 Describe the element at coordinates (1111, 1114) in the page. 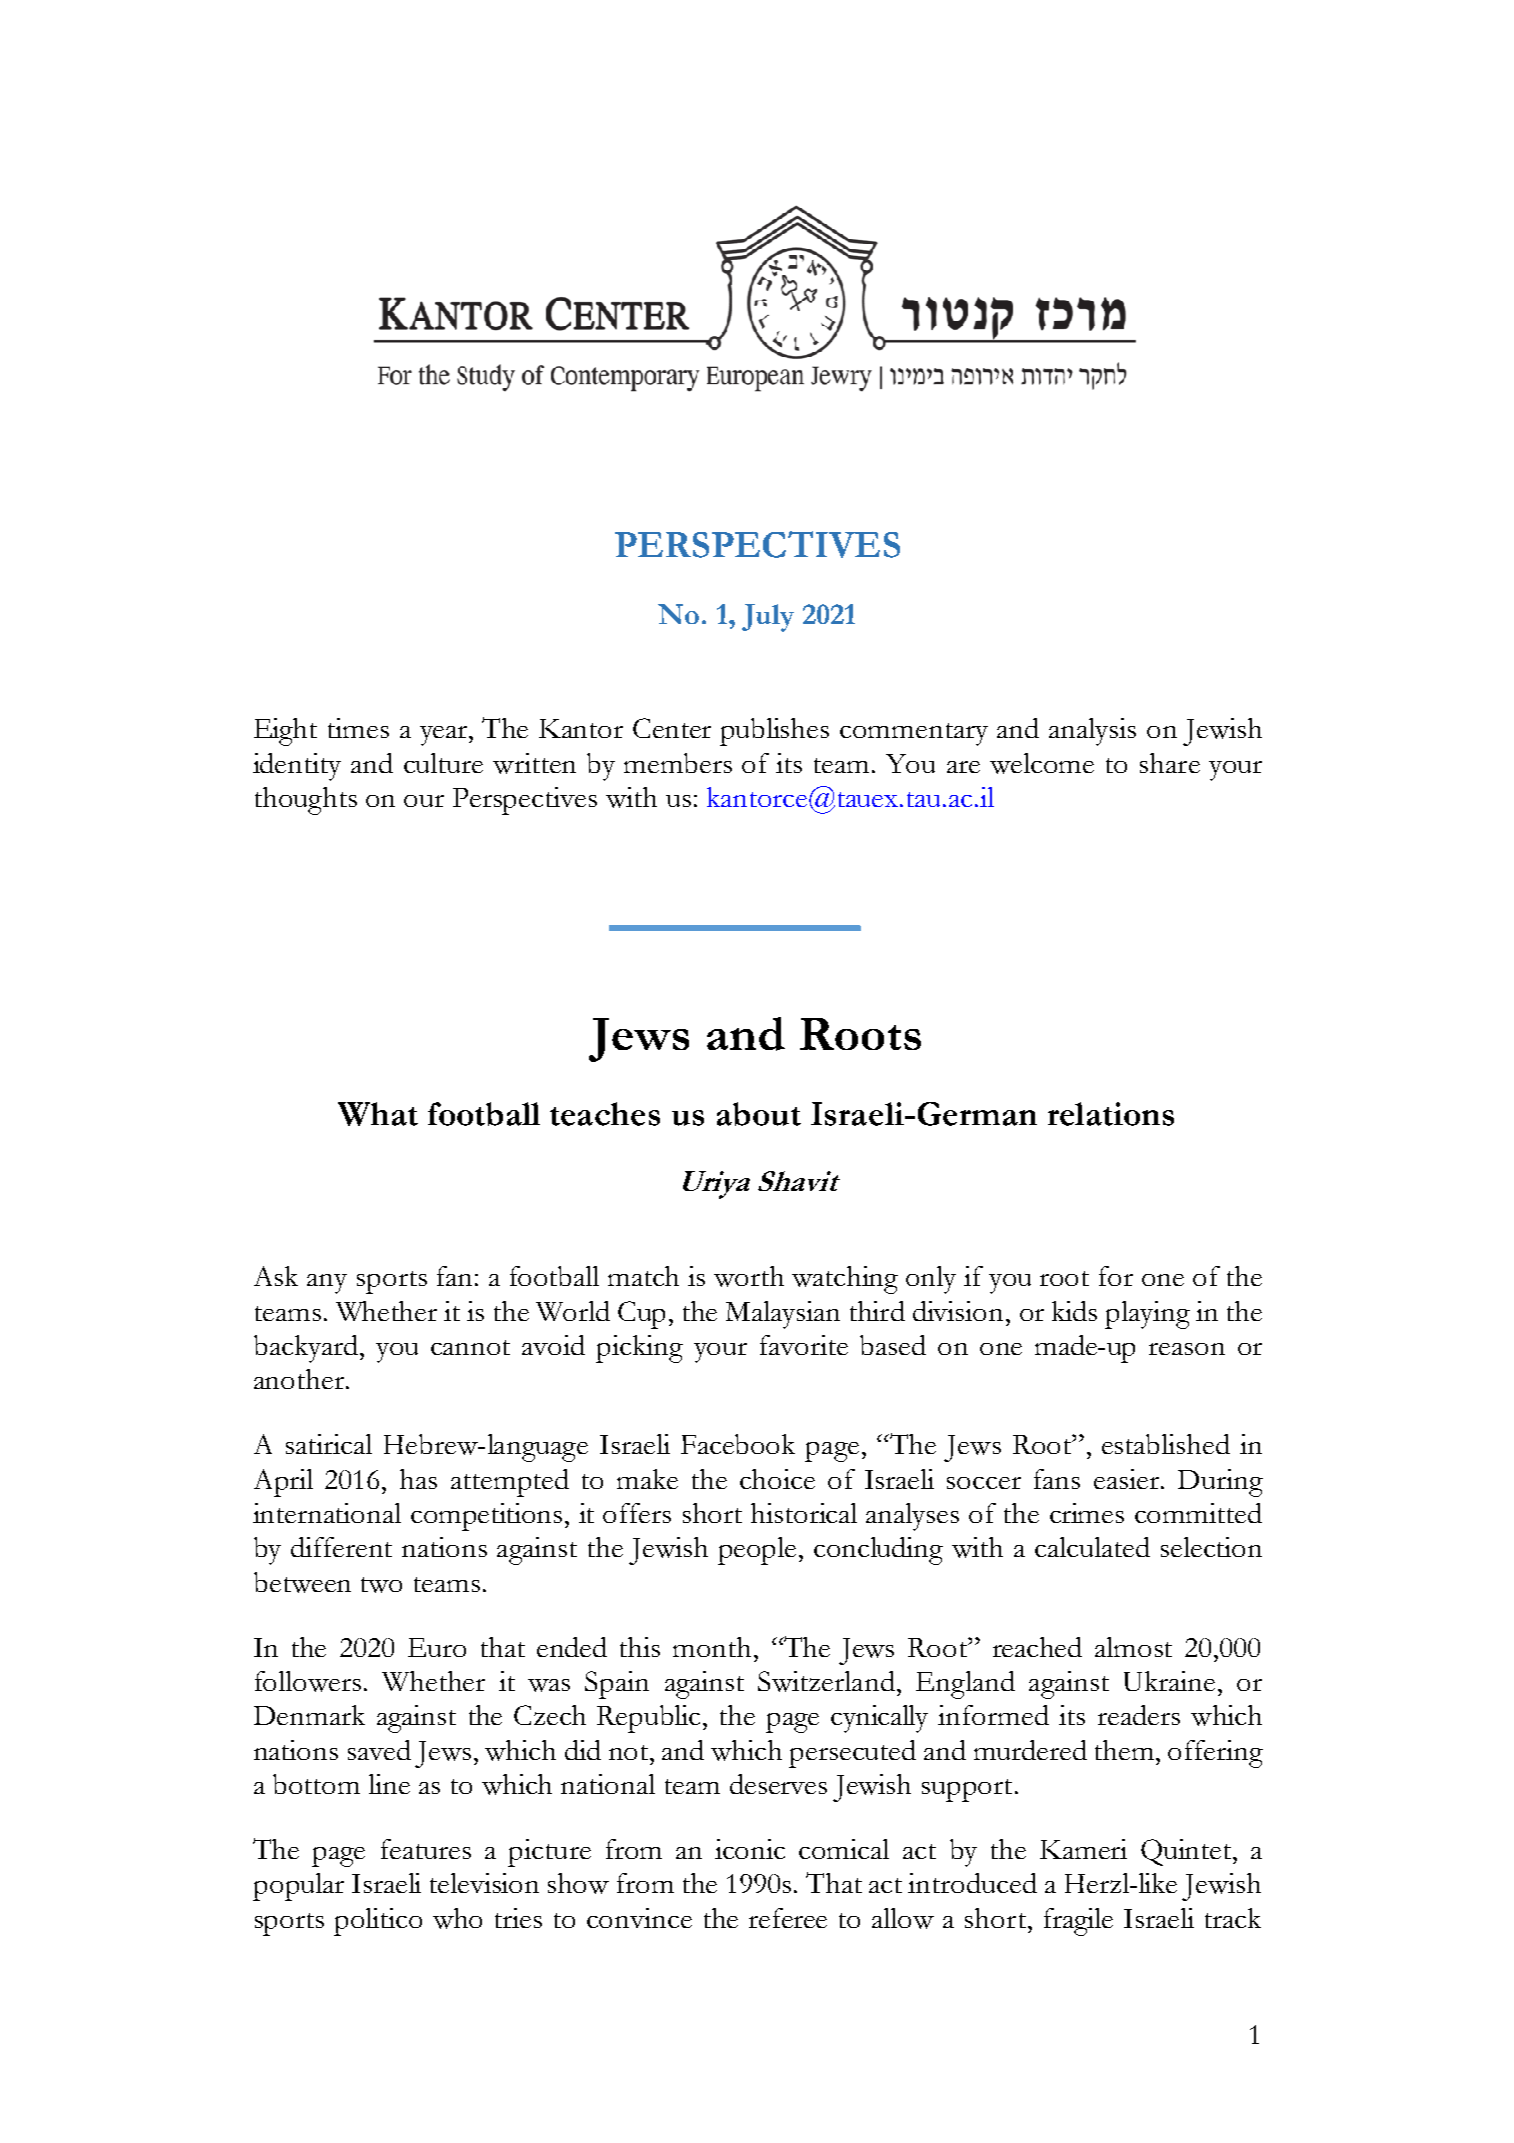

I see `relations` at that location.
